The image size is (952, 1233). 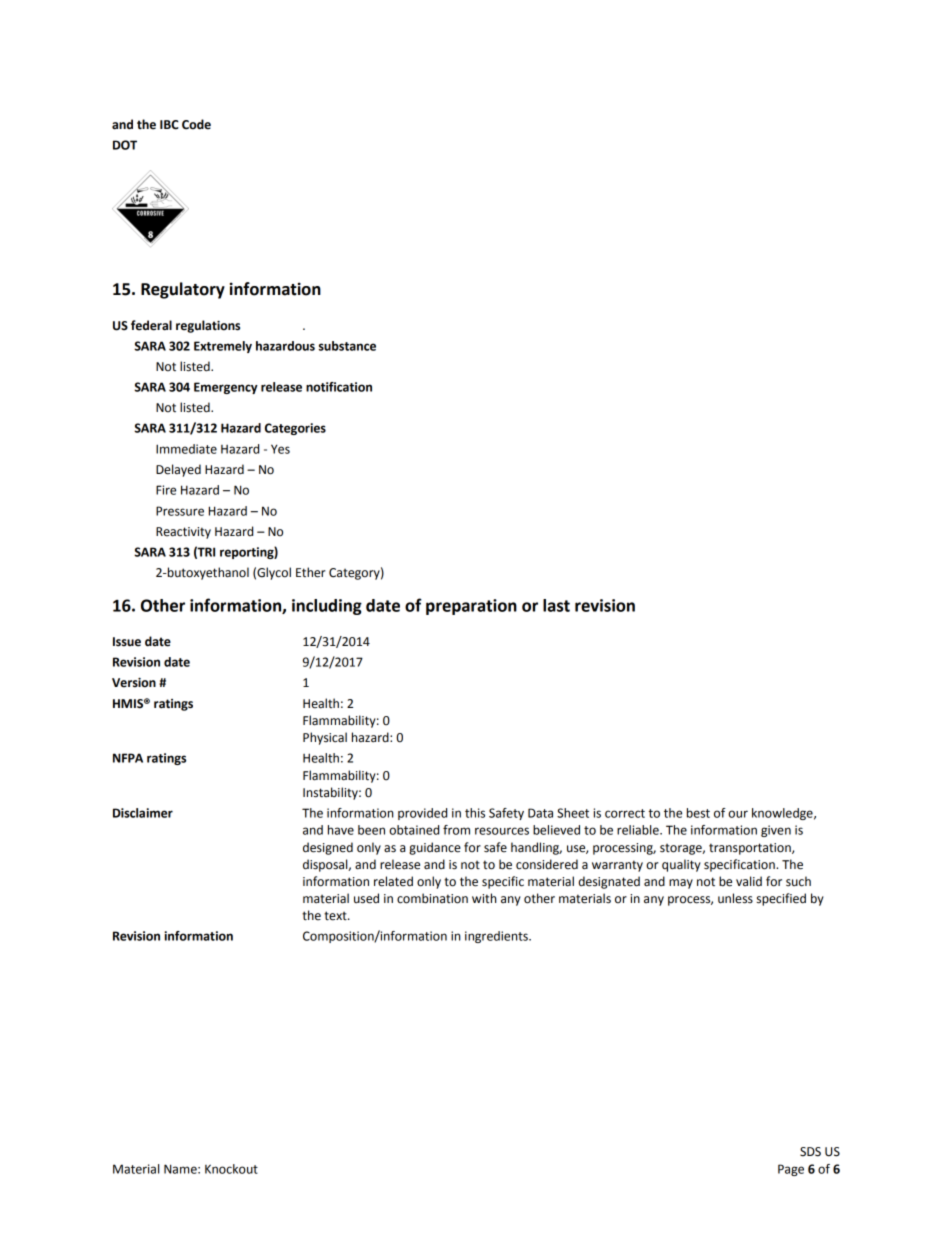 What do you see at coordinates (497, 937) in the screenshot?
I see `ingredients` at bounding box center [497, 937].
